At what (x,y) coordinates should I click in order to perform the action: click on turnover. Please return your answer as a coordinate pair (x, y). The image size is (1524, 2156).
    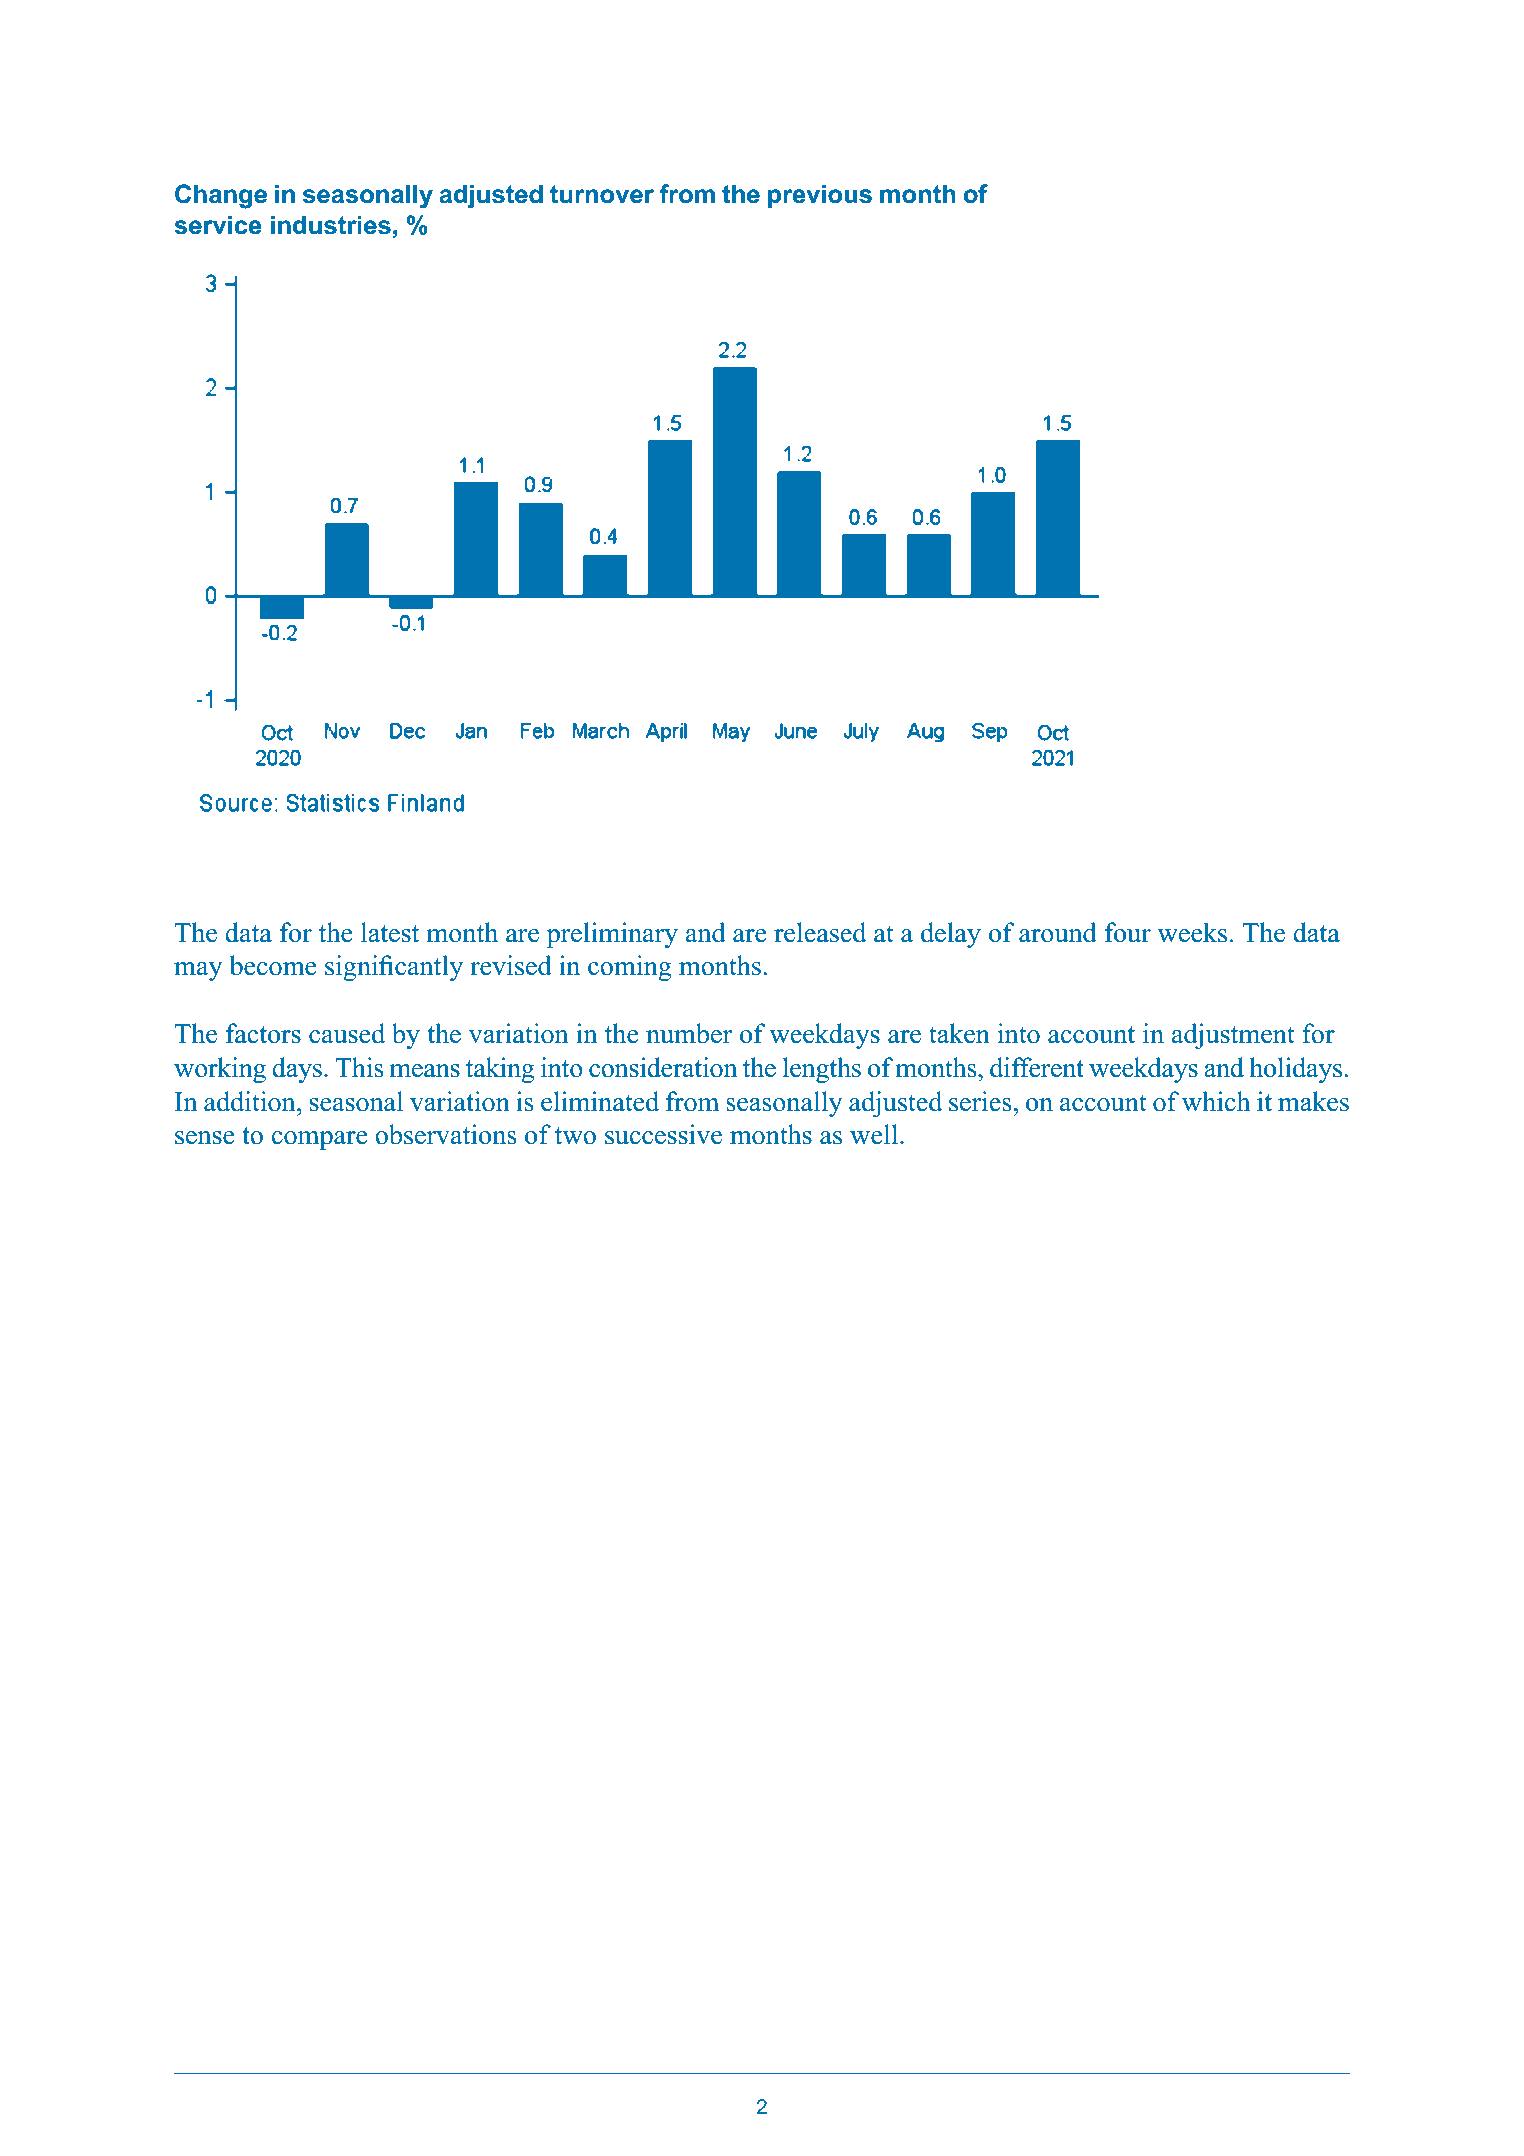
    Looking at the image, I should click on (602, 194).
